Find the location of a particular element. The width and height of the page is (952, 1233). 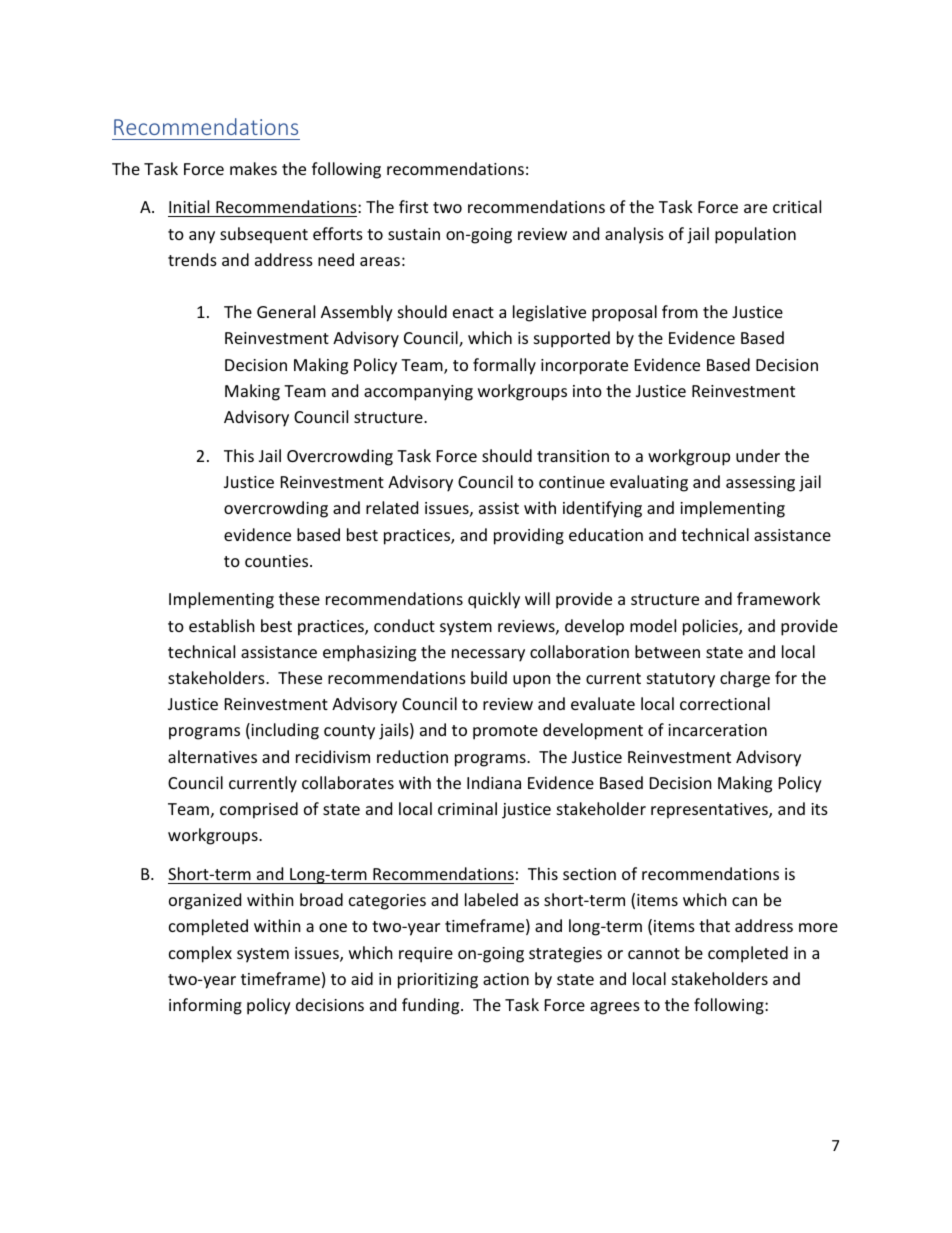

makes is located at coordinates (253, 168).
